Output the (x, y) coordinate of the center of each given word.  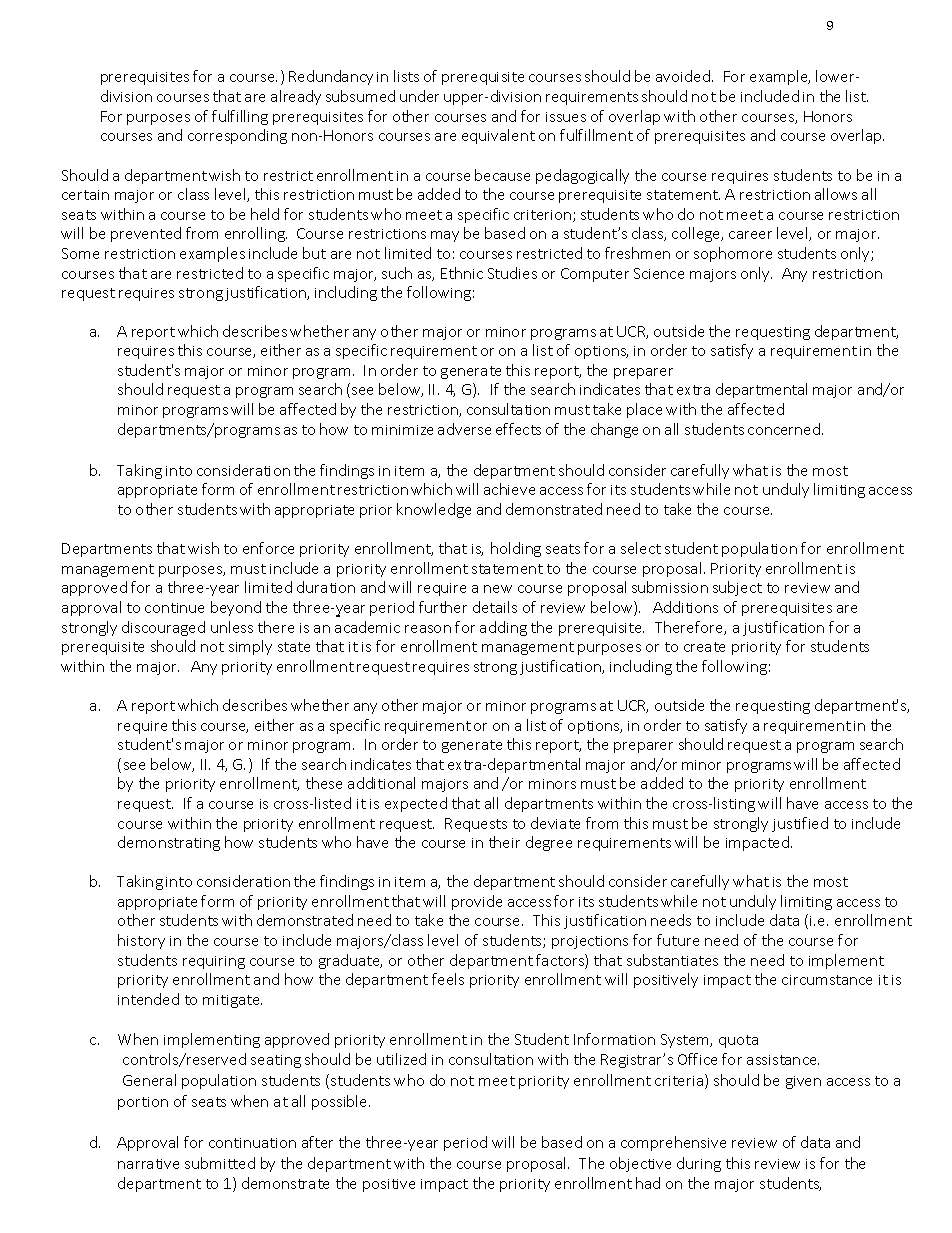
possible (341, 1102)
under (419, 96)
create (704, 647)
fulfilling (240, 117)
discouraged (163, 628)
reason (428, 629)
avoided (684, 76)
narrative (148, 1164)
